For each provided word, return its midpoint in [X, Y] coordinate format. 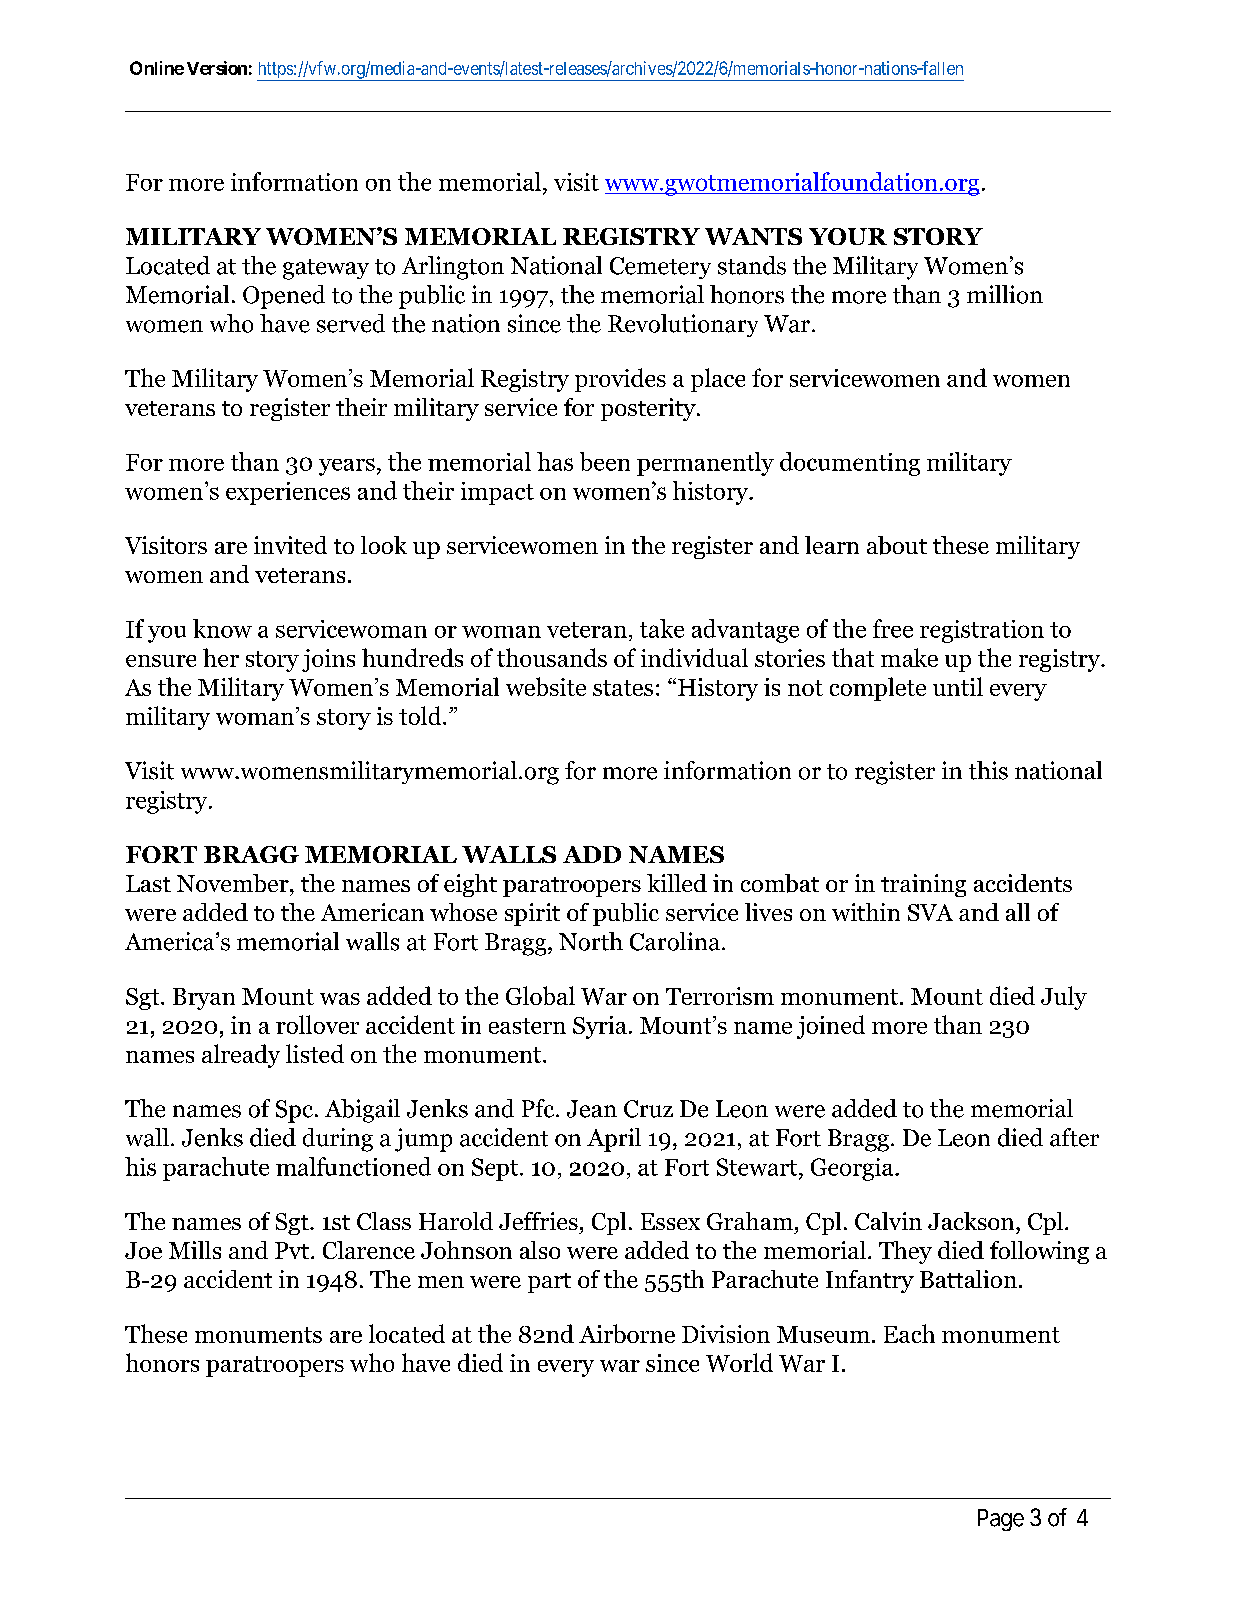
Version [217, 68]
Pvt [293, 1250]
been [605, 461]
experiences [288, 493]
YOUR [848, 236]
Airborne [627, 1333]
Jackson [972, 1221]
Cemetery [660, 268]
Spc [294, 1111]
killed [677, 883]
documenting [850, 464]
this [988, 770]
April [614, 1140]
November [234, 883]
